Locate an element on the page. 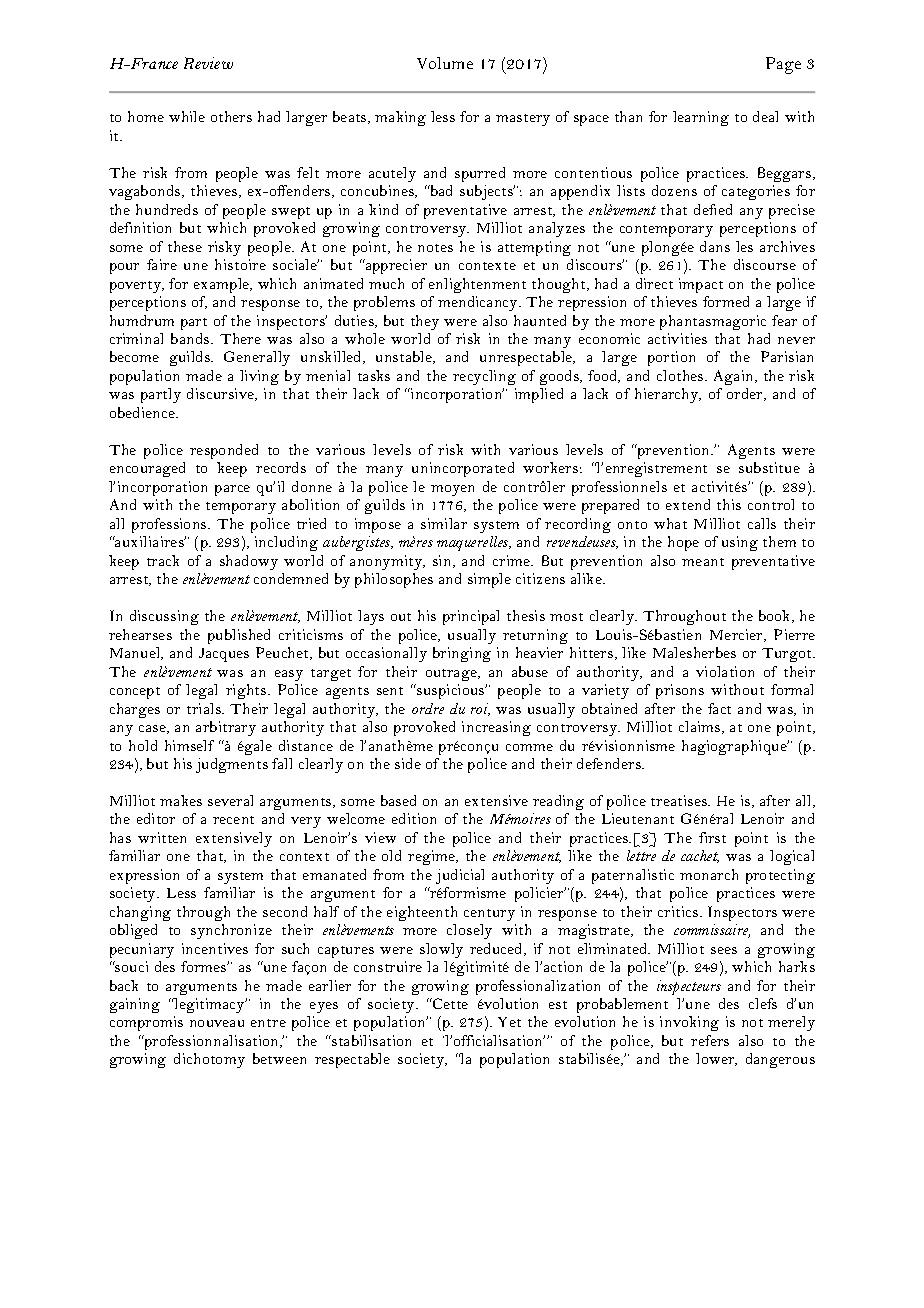 Image resolution: width=924 pixels, height=1308 pixels. Cette is located at coordinates (449, 1003).
